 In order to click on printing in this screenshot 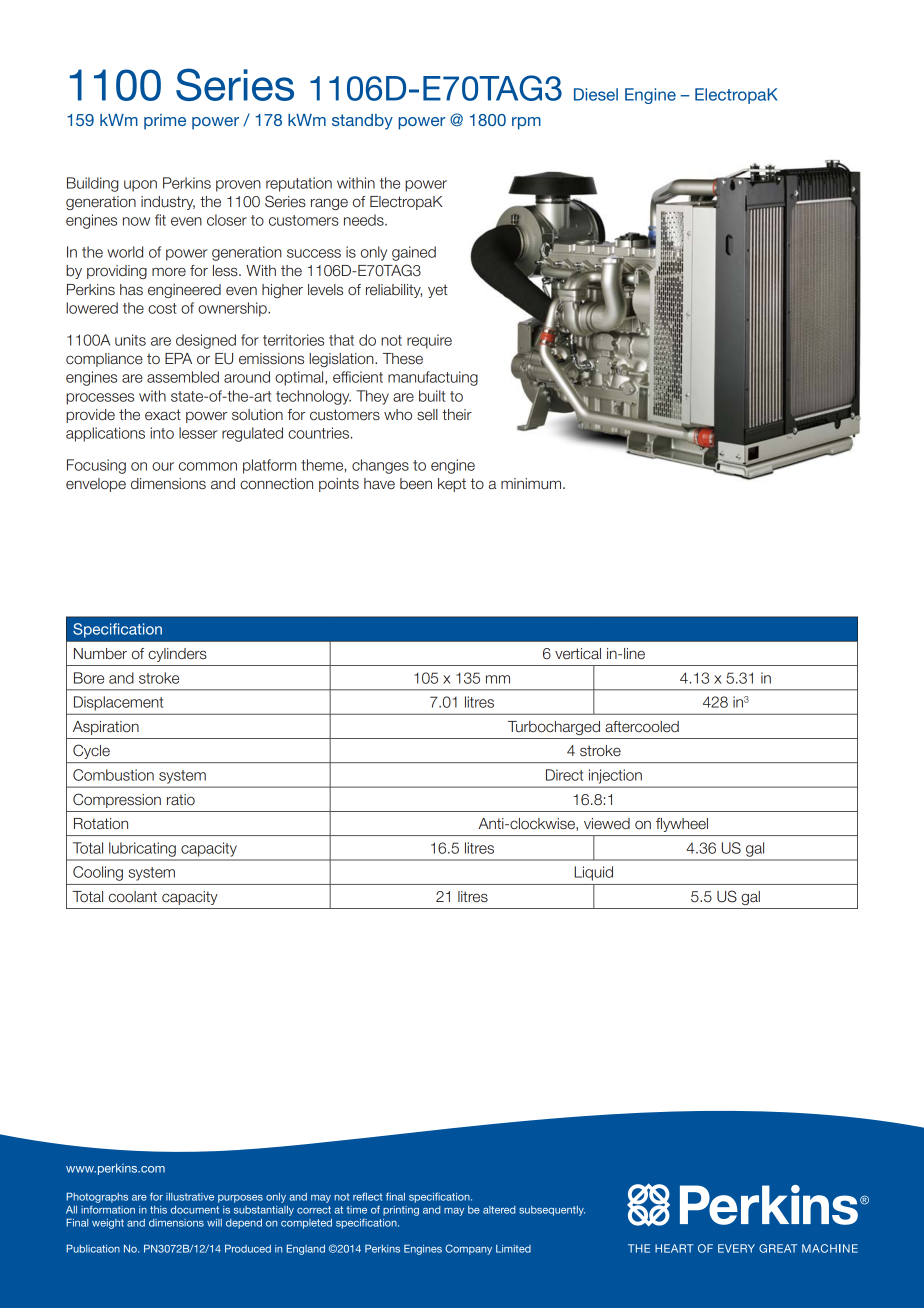, I will do `click(401, 1211)`.
